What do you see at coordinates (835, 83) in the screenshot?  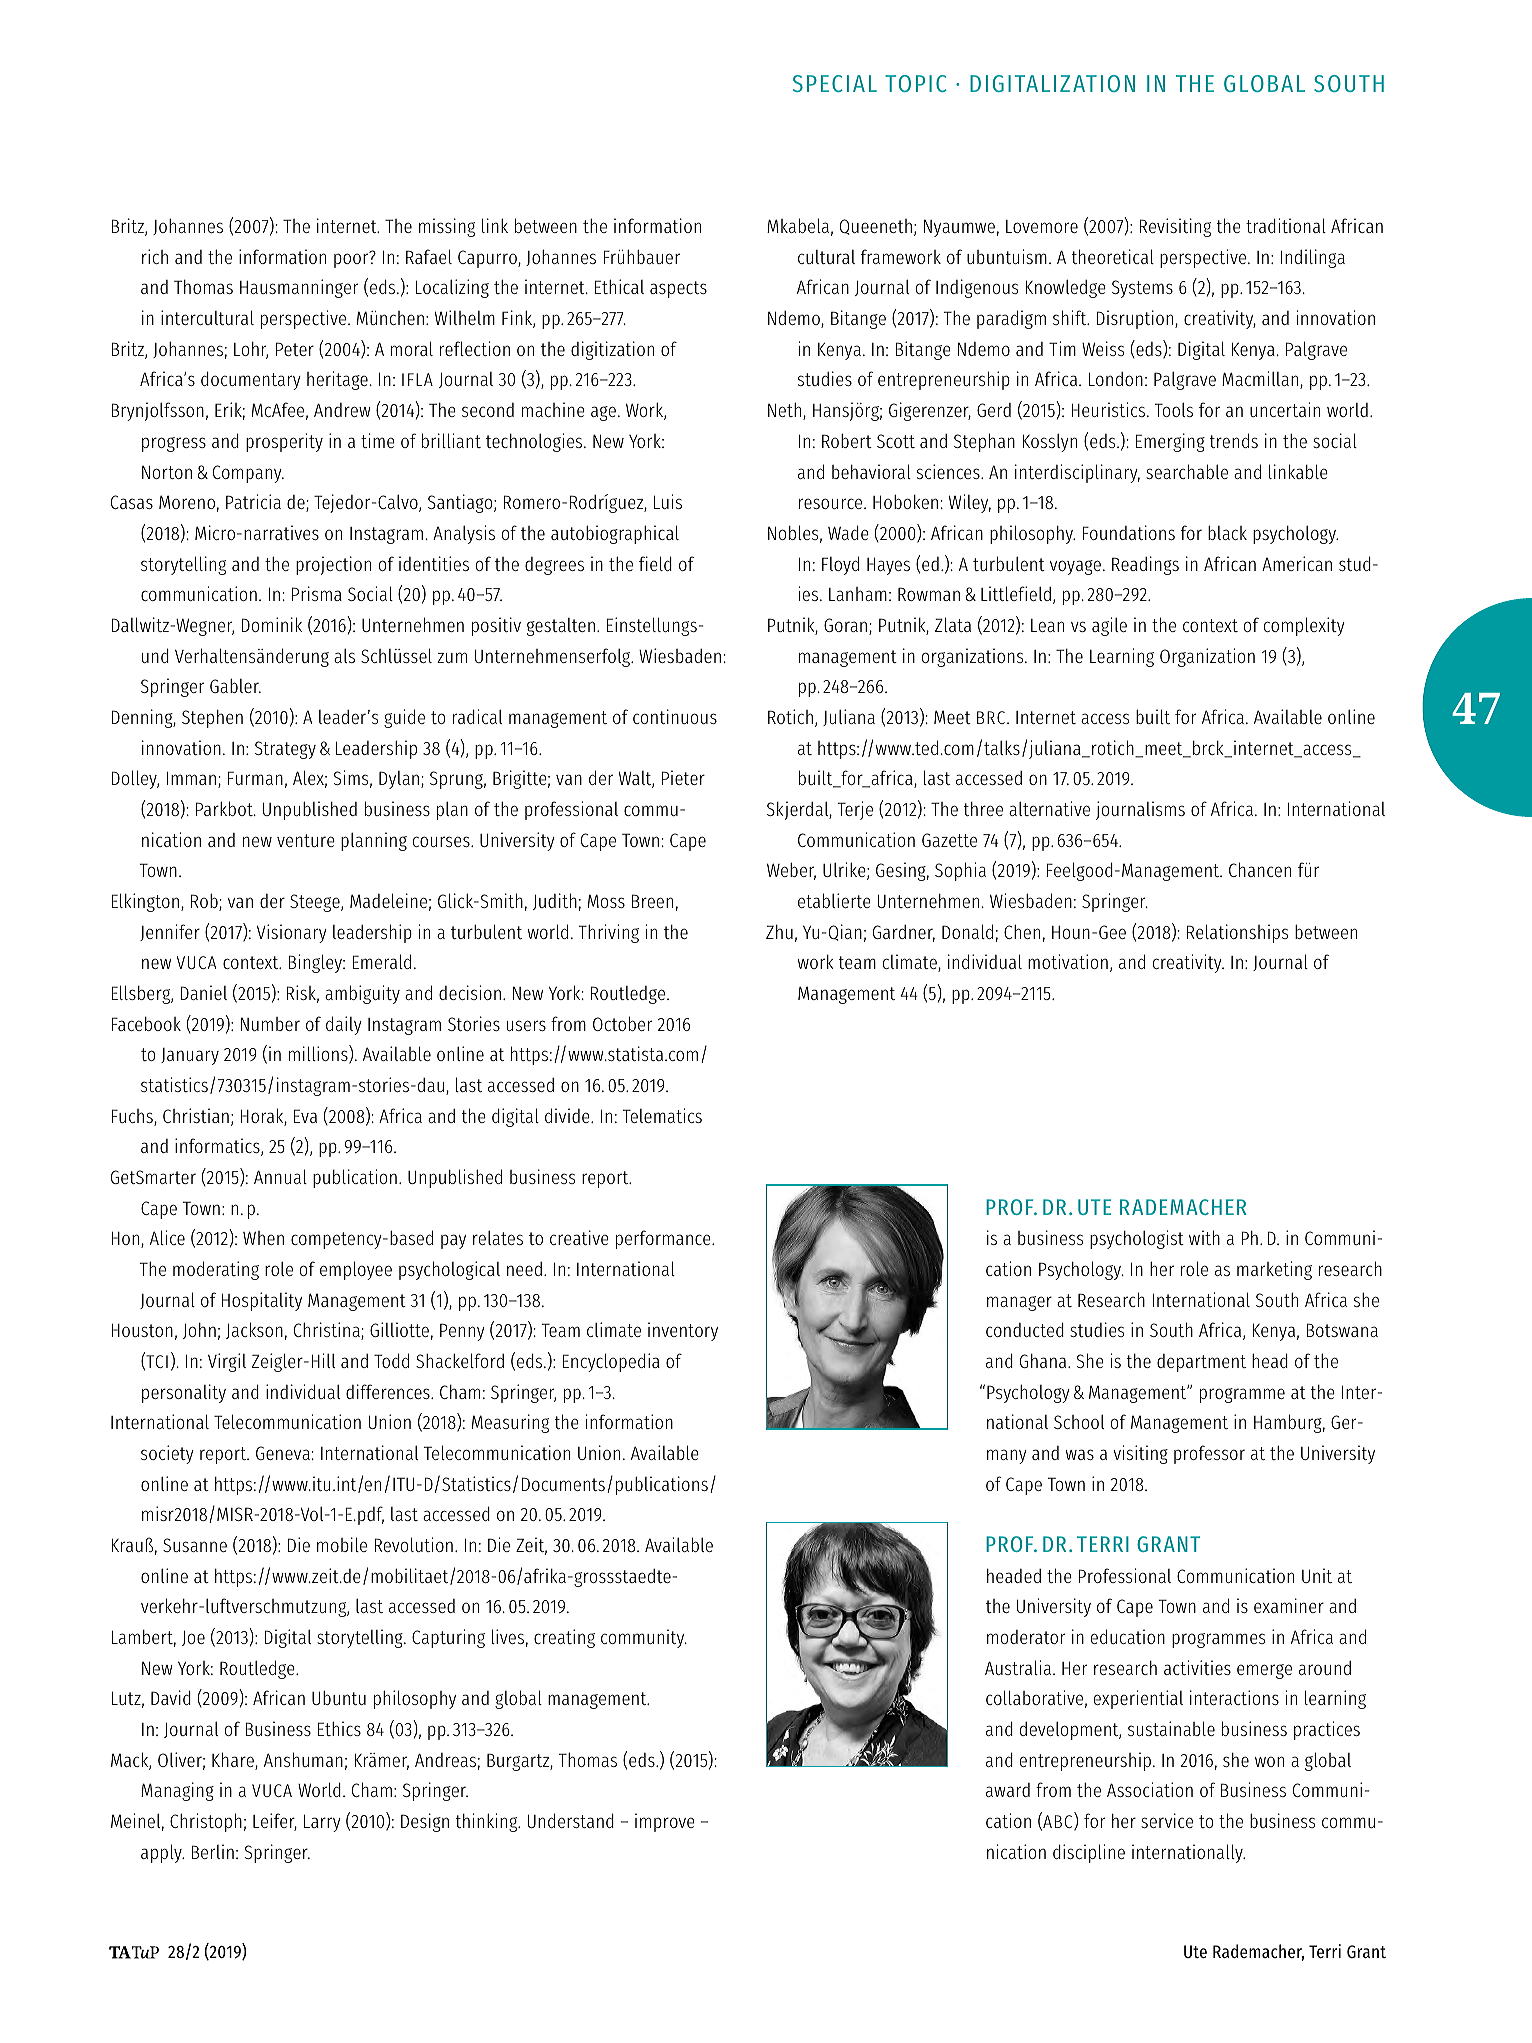 I see `SPECIAL` at bounding box center [835, 83].
